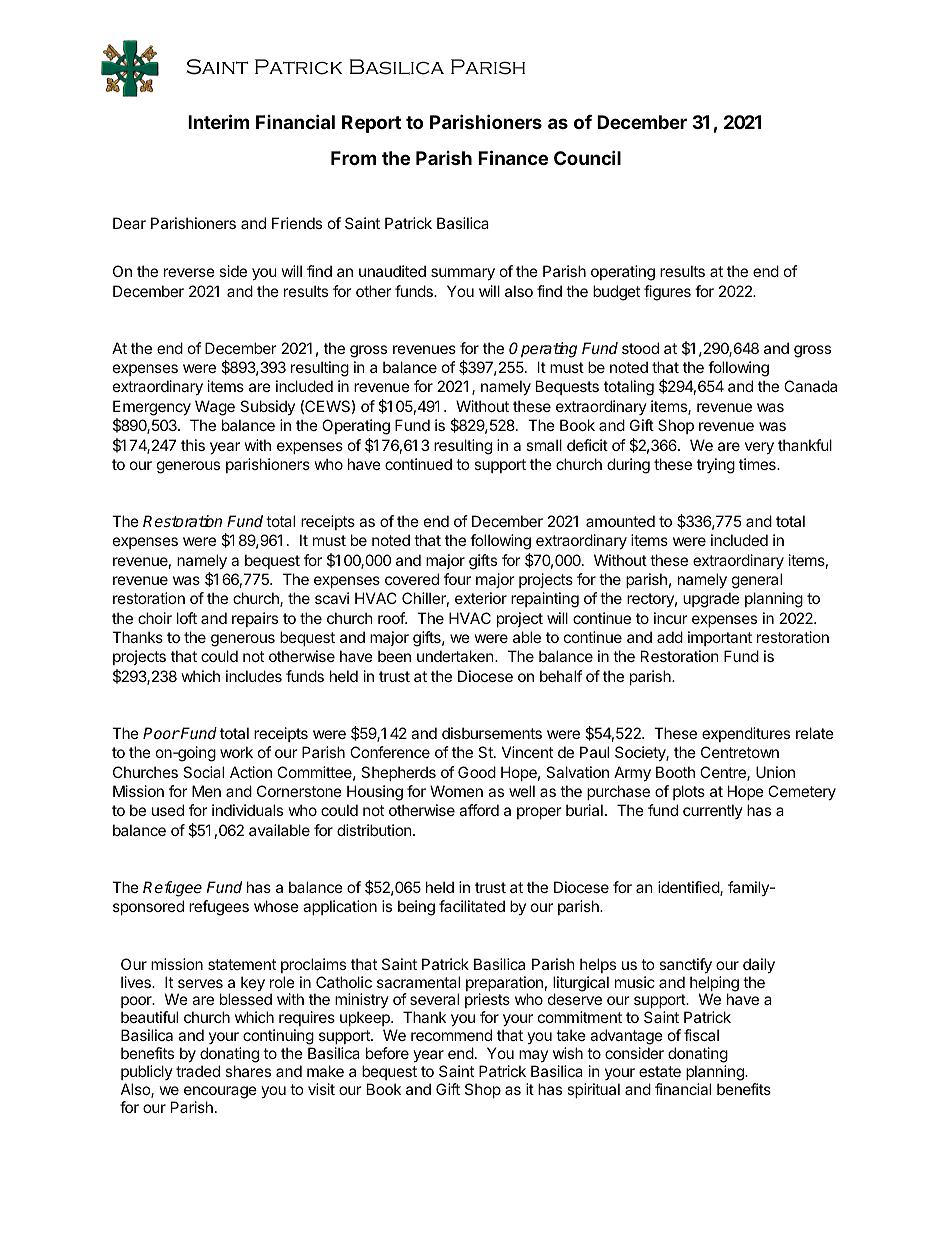  Describe the element at coordinates (218, 121) in the screenshot. I see `Interim` at that location.
